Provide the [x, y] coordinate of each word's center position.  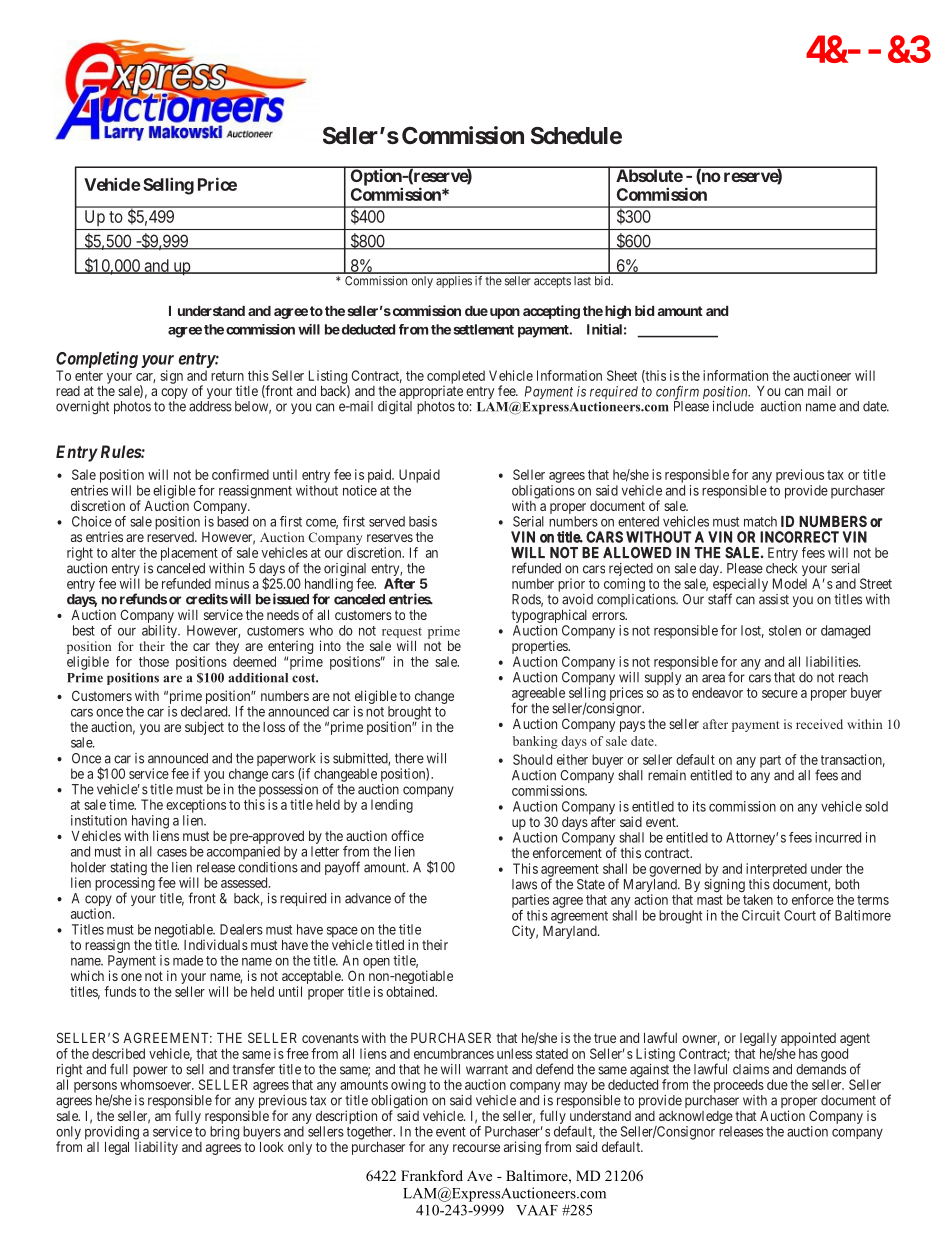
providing [113, 1134]
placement [189, 554]
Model [790, 583]
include [733, 406]
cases [172, 853]
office [407, 835]
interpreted [776, 870]
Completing [97, 359]
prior [571, 585]
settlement [483, 329]
